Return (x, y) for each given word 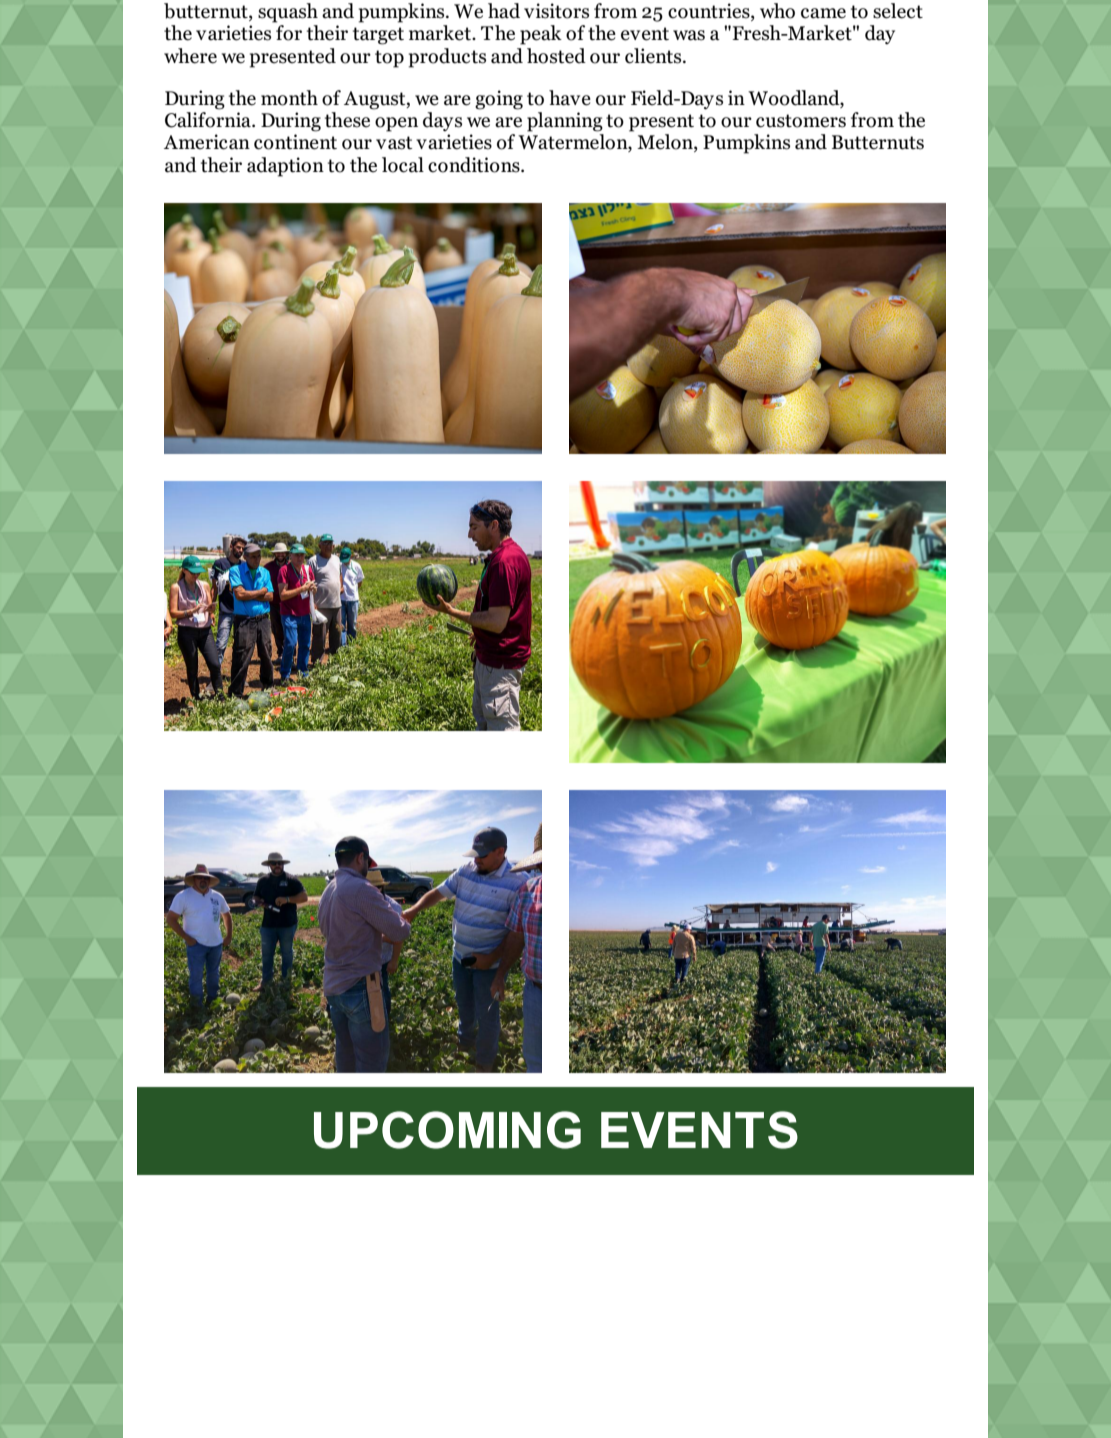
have (570, 98)
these (347, 120)
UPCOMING (447, 1130)
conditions (475, 165)
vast (394, 143)
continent (295, 142)
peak (541, 35)
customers (801, 121)
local (403, 165)
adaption (285, 167)
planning (565, 122)
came (823, 13)
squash (288, 13)
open (396, 124)
